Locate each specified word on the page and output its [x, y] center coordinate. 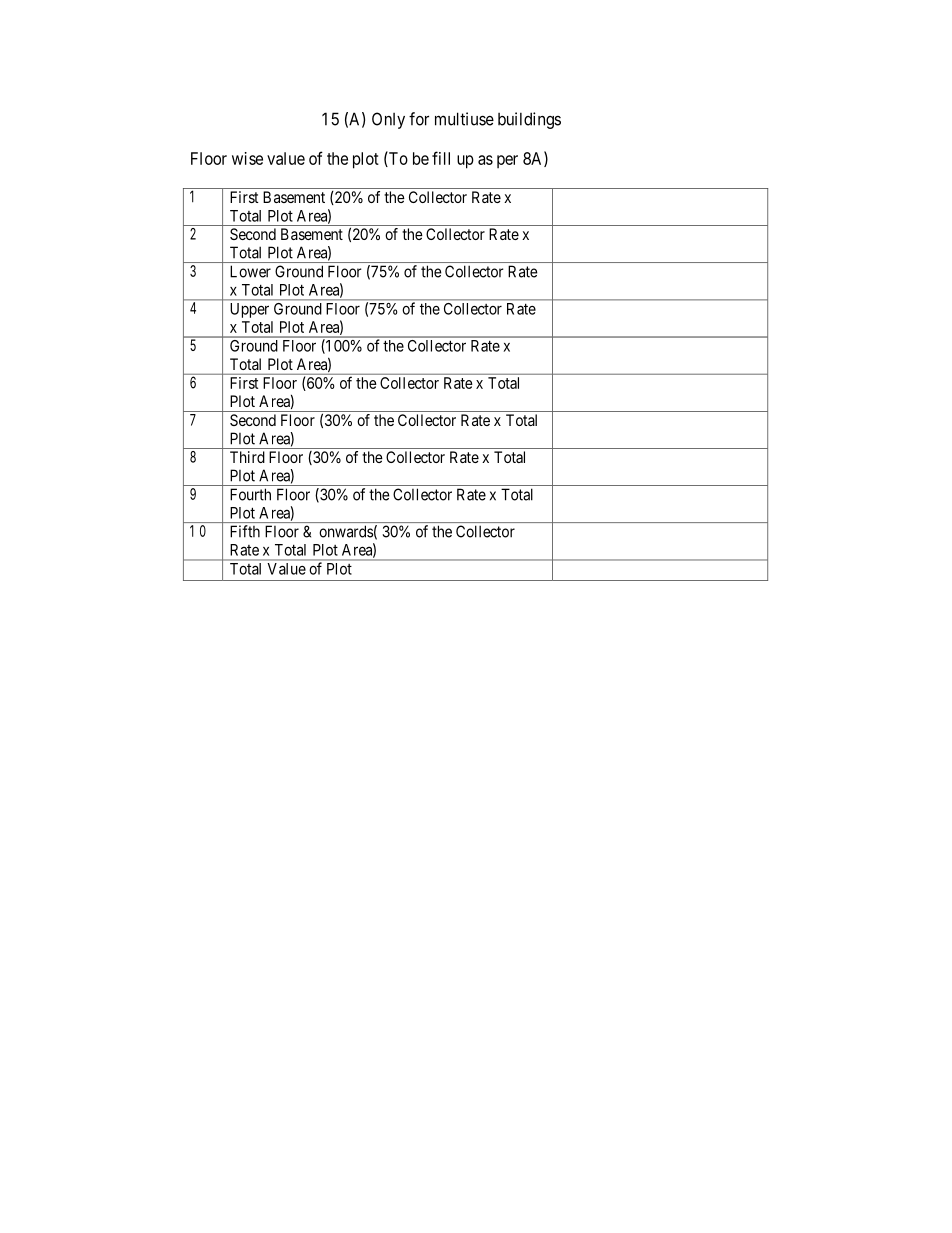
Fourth [250, 494]
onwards [346, 531]
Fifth [245, 531]
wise [247, 158]
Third [247, 457]
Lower [250, 271]
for [419, 119]
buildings [529, 120]
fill [441, 158]
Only [388, 120]
